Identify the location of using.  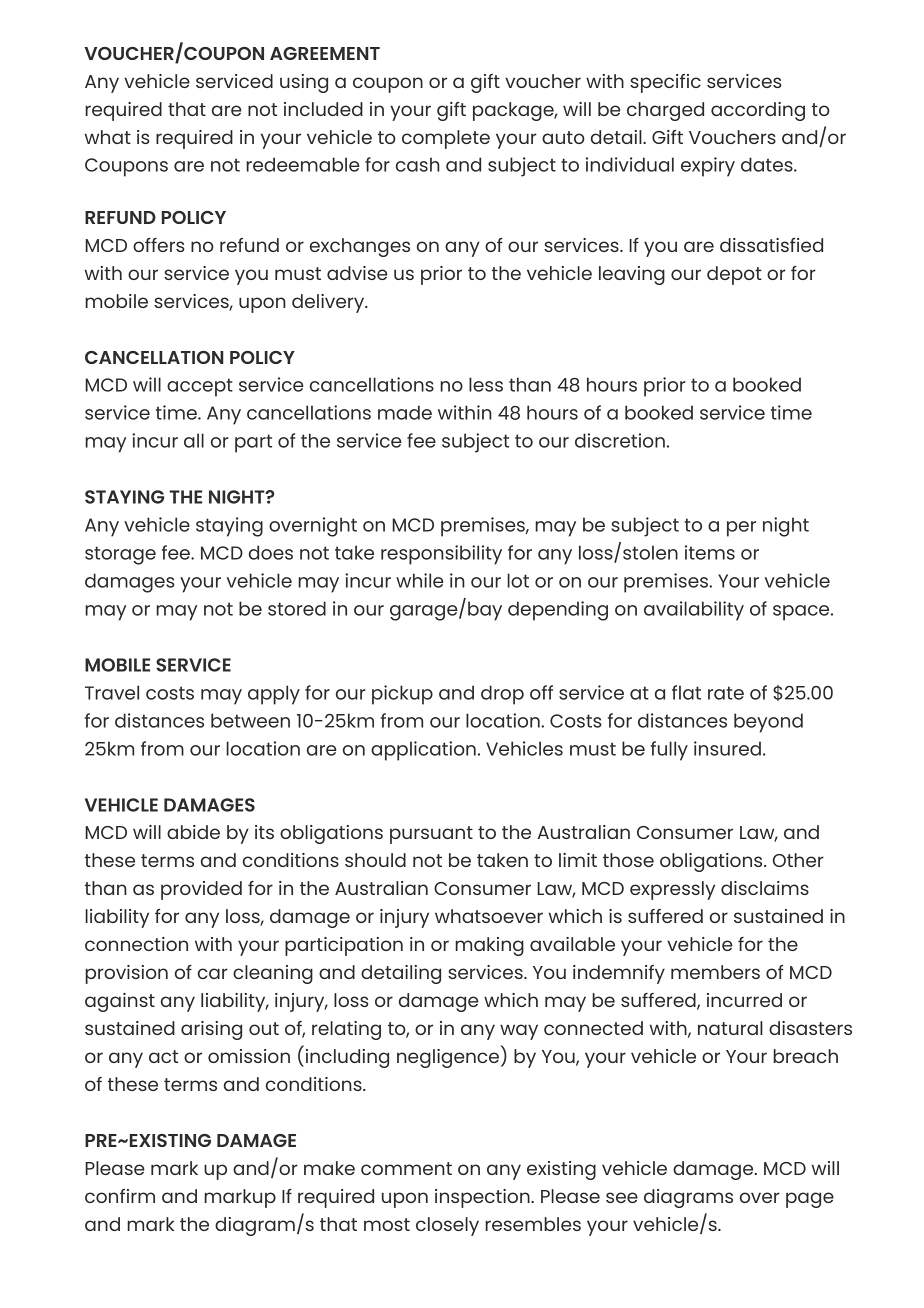
(304, 83).
